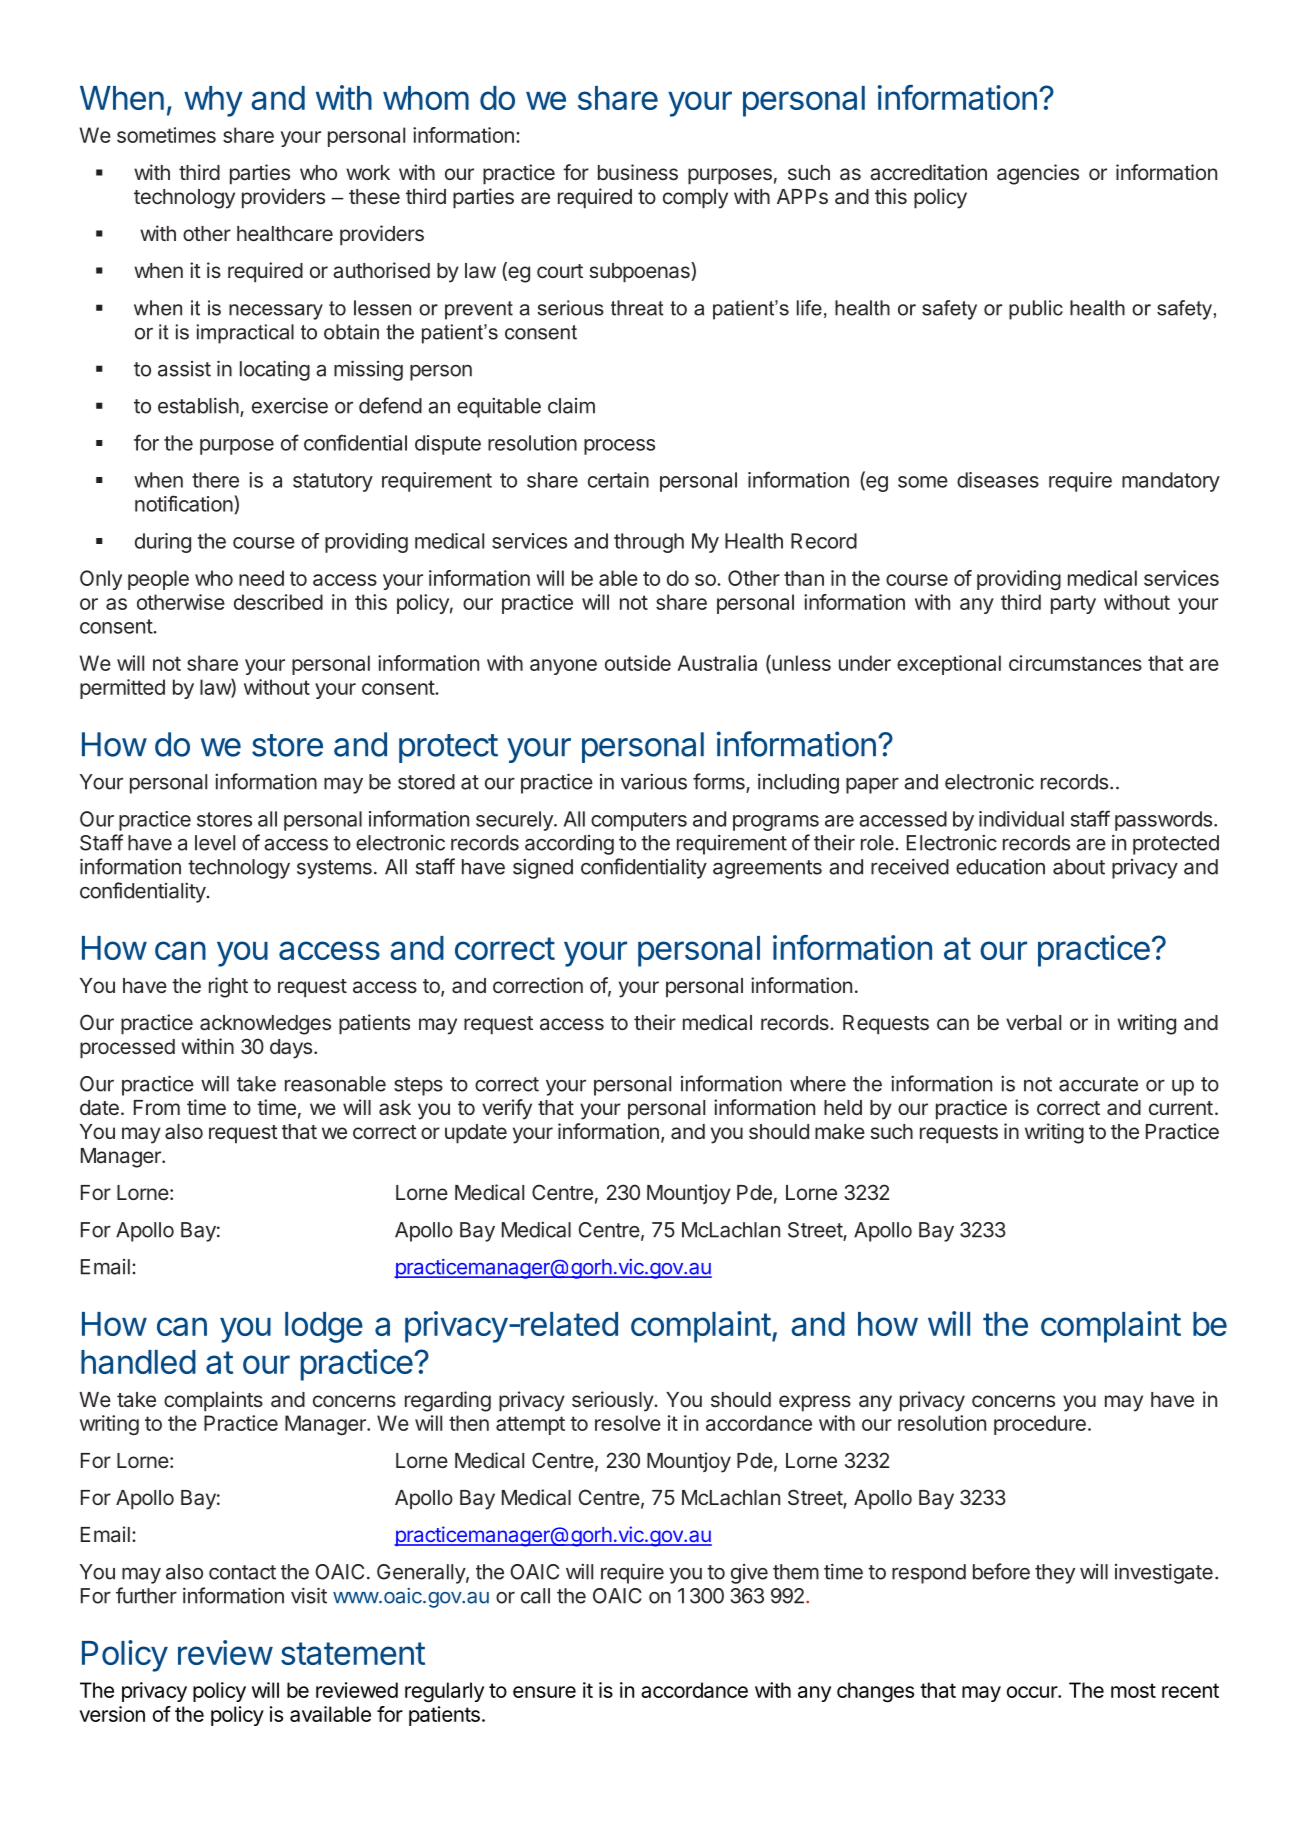  I want to click on why, so click(213, 101).
